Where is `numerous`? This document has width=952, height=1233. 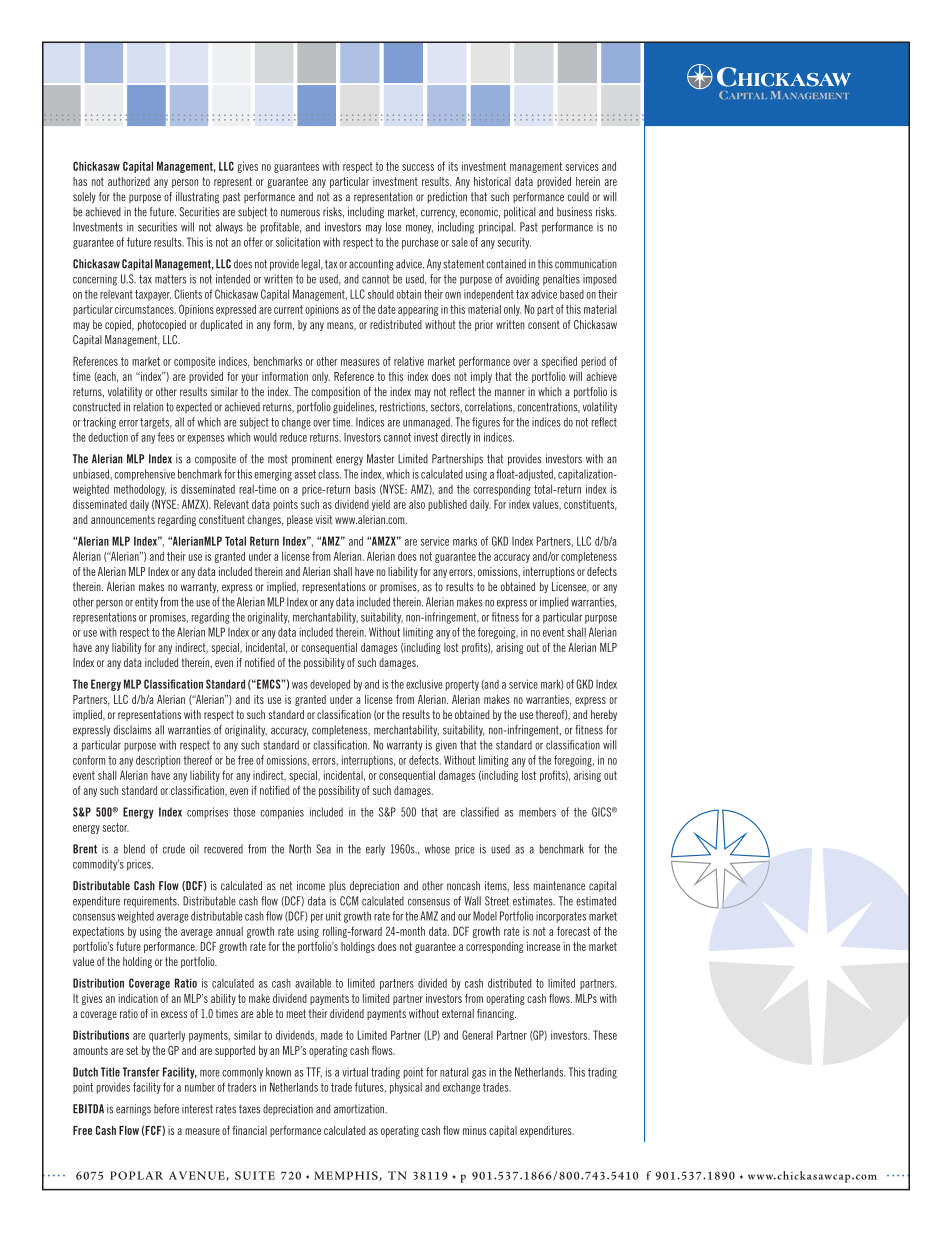 numerous is located at coordinates (300, 213).
